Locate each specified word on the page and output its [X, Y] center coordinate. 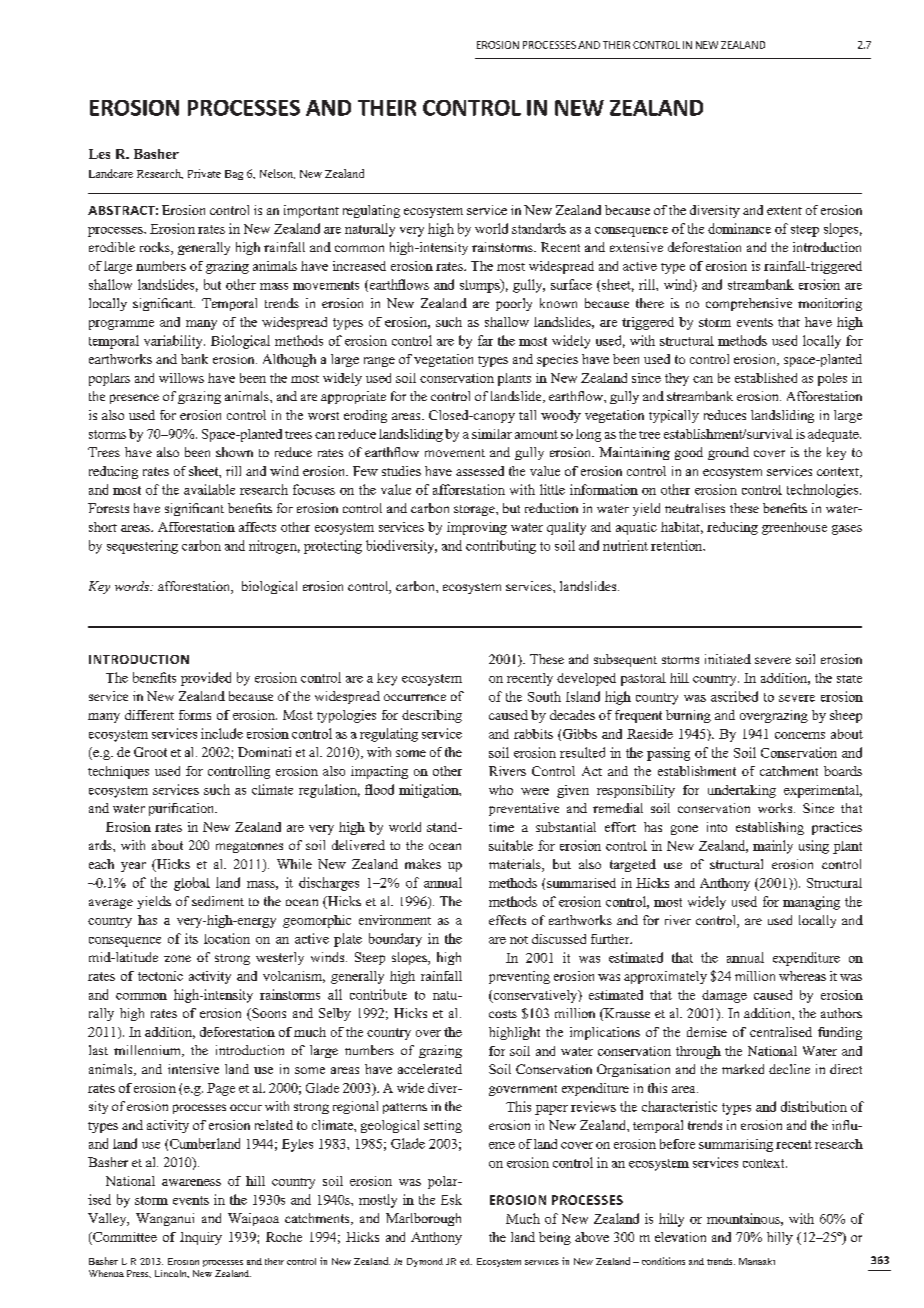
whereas [802, 976]
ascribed [734, 696]
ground [728, 453]
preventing [519, 977]
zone [177, 958]
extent [784, 210]
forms [195, 715]
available [209, 489]
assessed [480, 471]
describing [432, 716]
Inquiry [201, 1238]
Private [204, 173]
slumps [481, 286]
